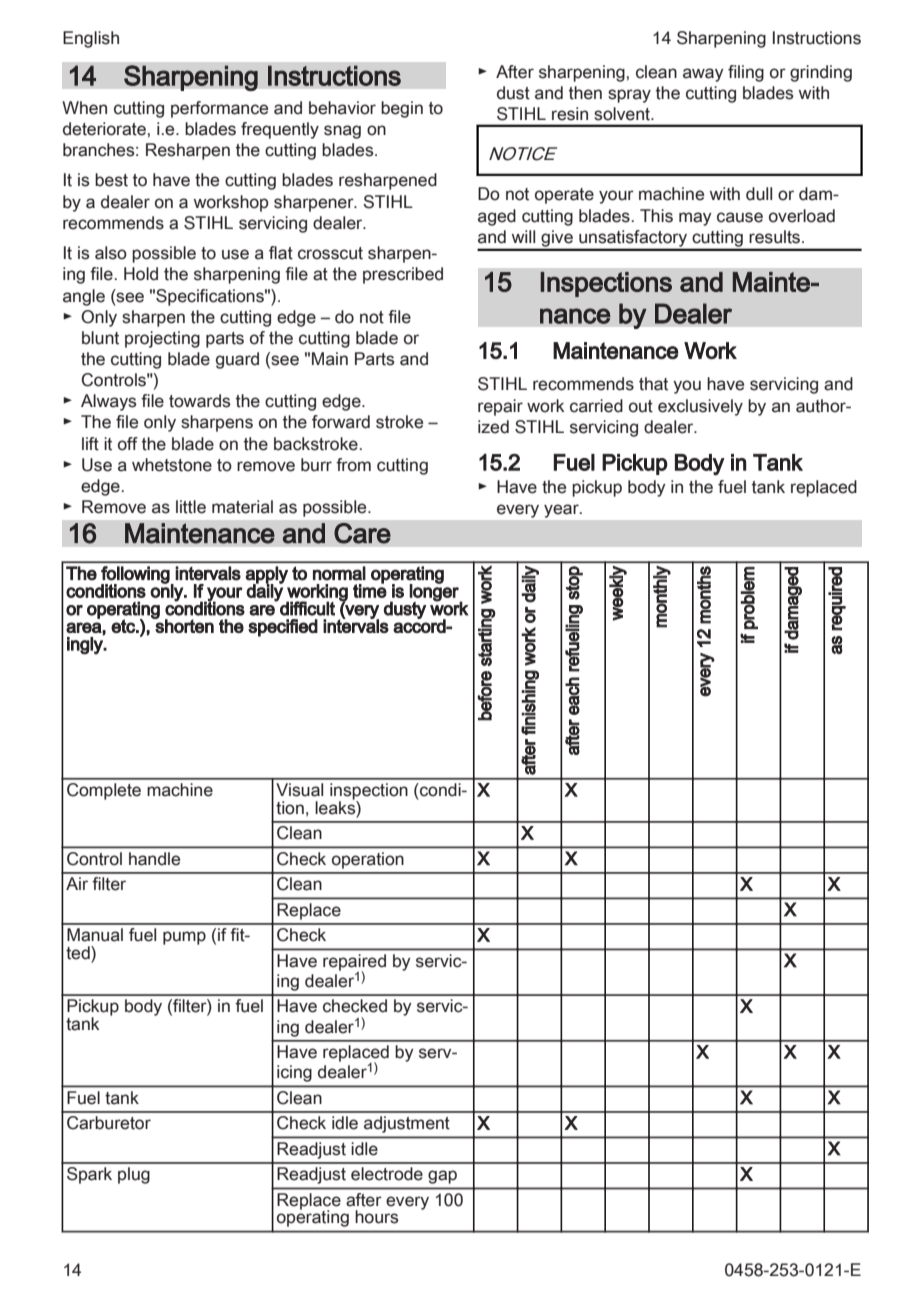  Describe the element at coordinates (700, 407) in the screenshot. I see `exclusively` at that location.
